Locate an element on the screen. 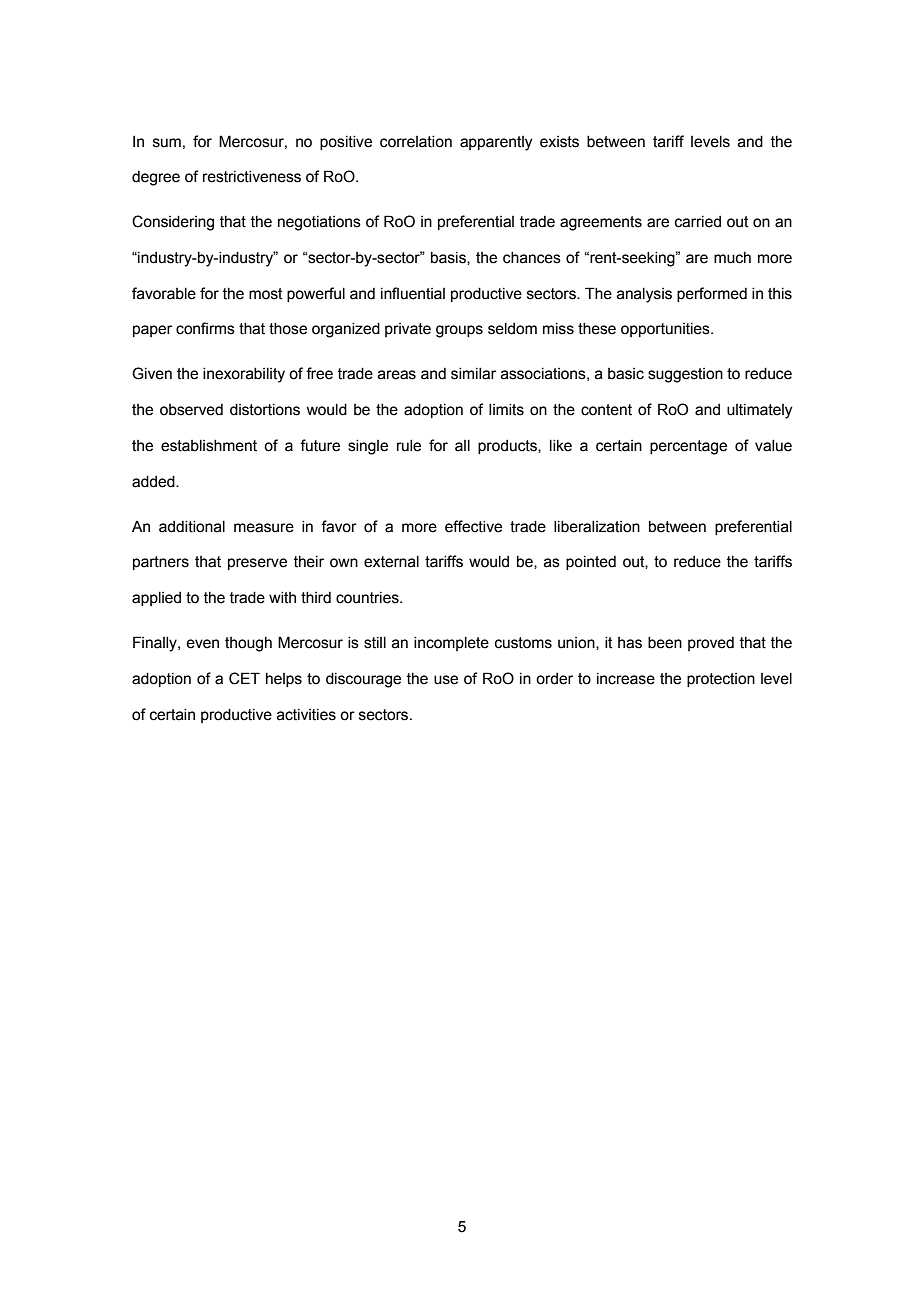 The width and height of the screenshot is (924, 1308). much is located at coordinates (732, 258).
